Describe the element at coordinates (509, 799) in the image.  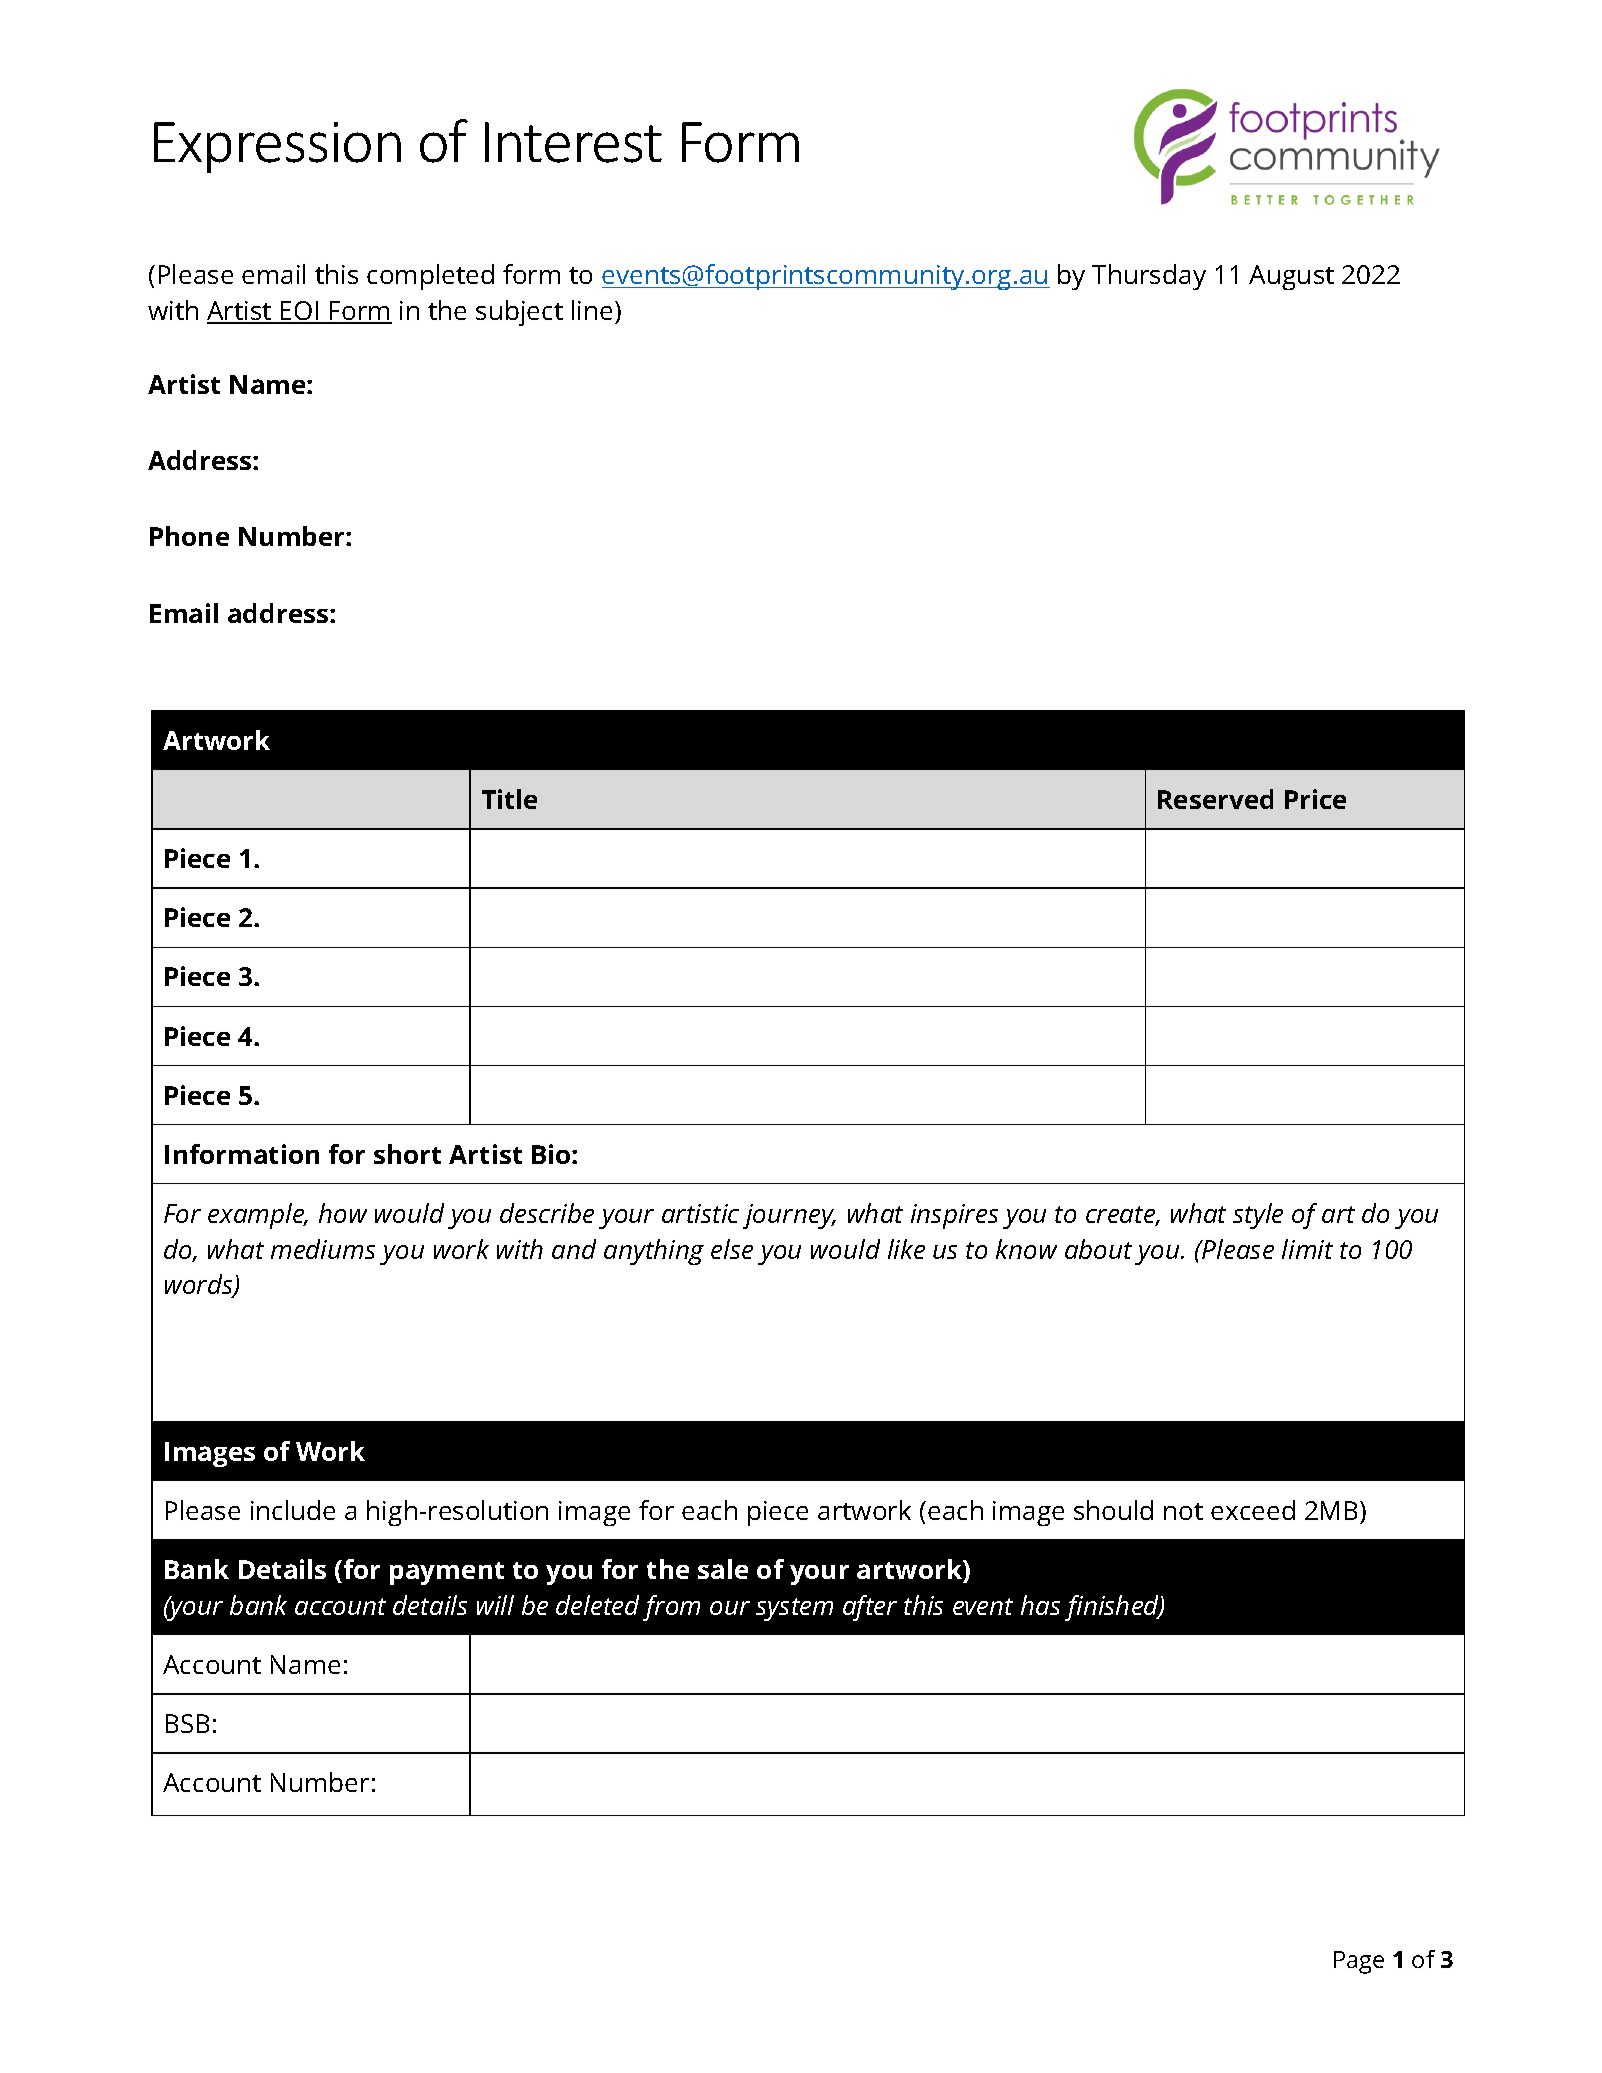
I see `Title` at that location.
